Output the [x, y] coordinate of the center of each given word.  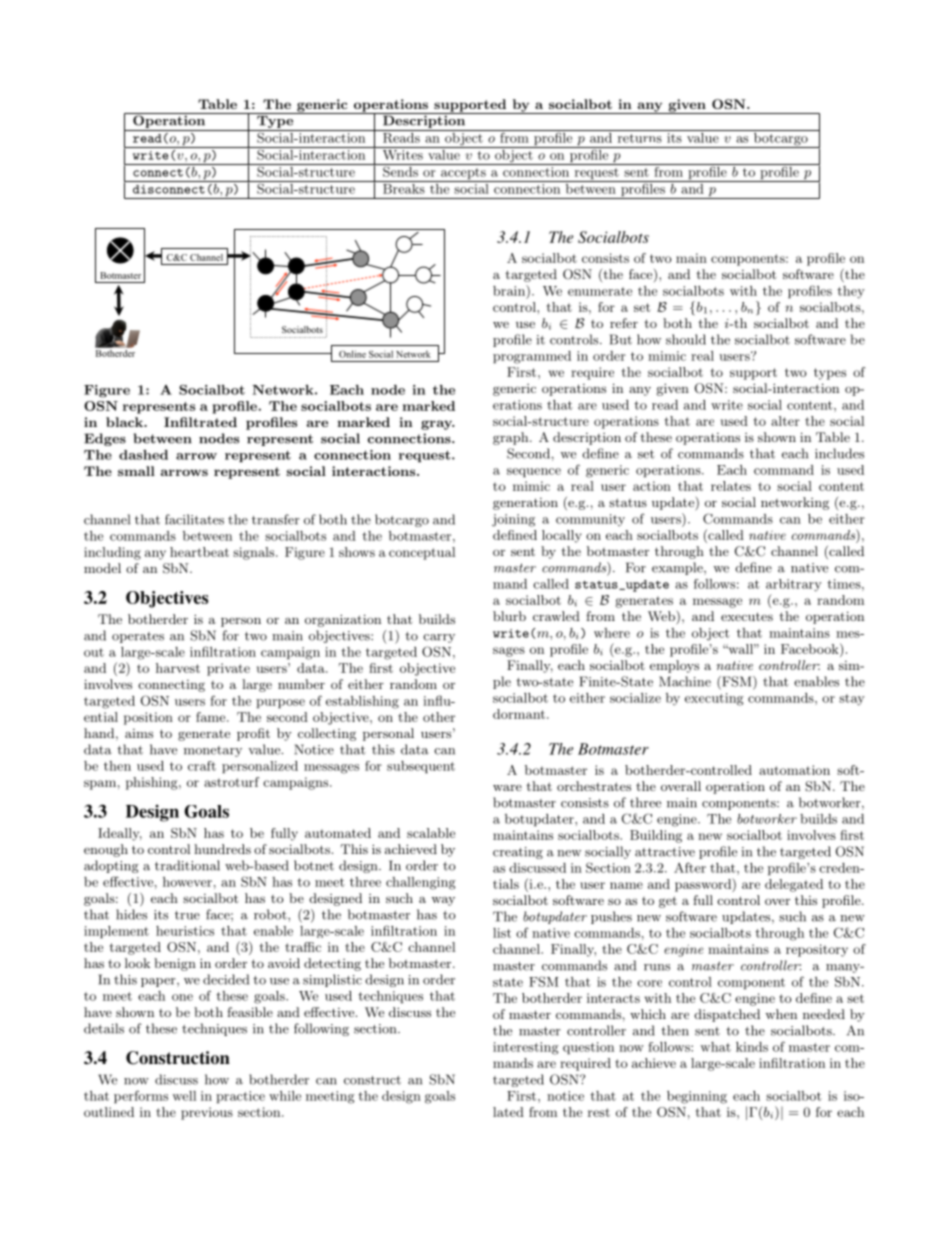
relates [731, 486]
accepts [463, 175]
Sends [400, 170]
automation [794, 770]
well [184, 1096]
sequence [534, 473]
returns [640, 138]
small [136, 471]
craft [202, 766]
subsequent [421, 767]
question [588, 1048]
